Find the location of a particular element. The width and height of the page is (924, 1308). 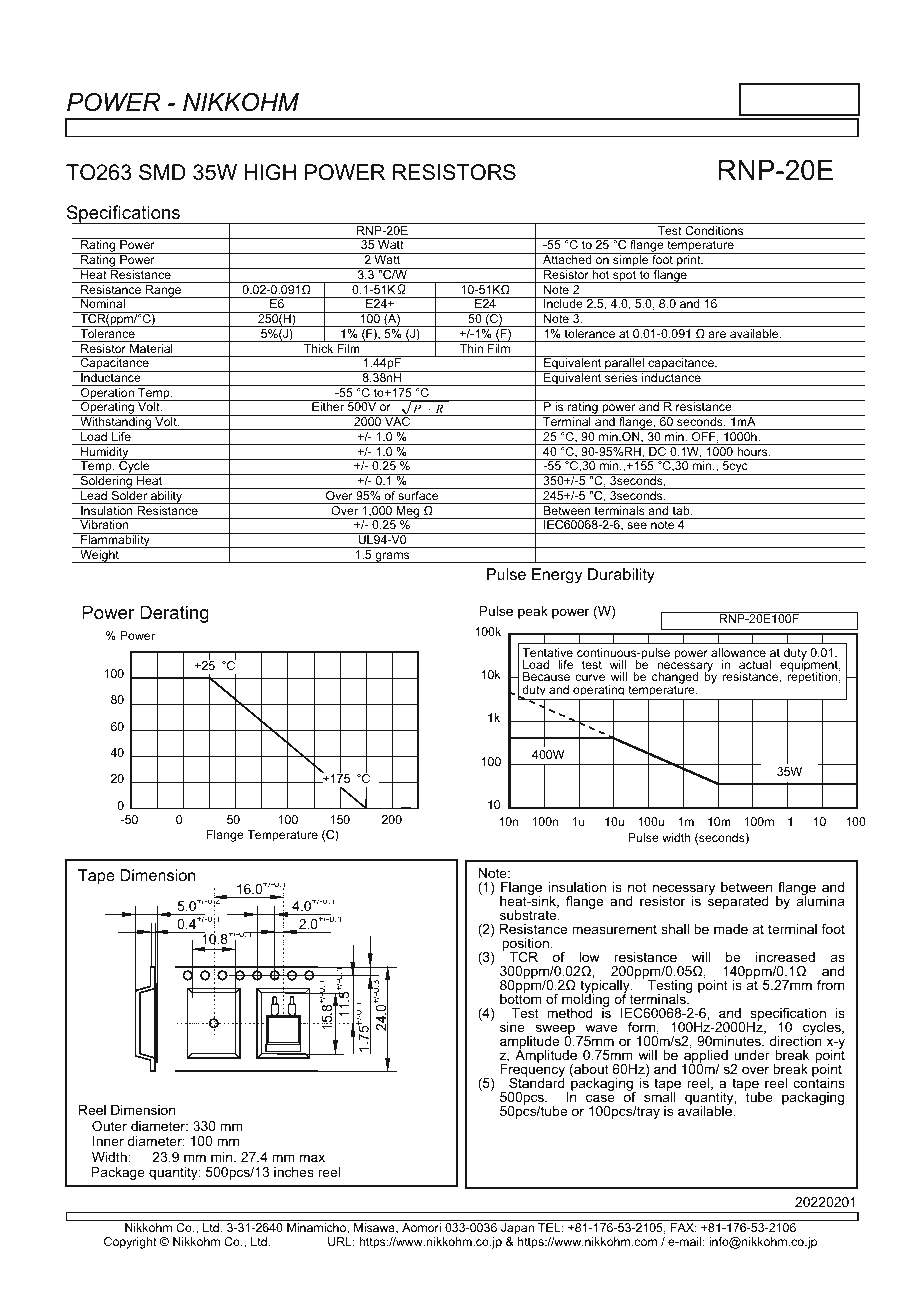

simple is located at coordinates (631, 261).
